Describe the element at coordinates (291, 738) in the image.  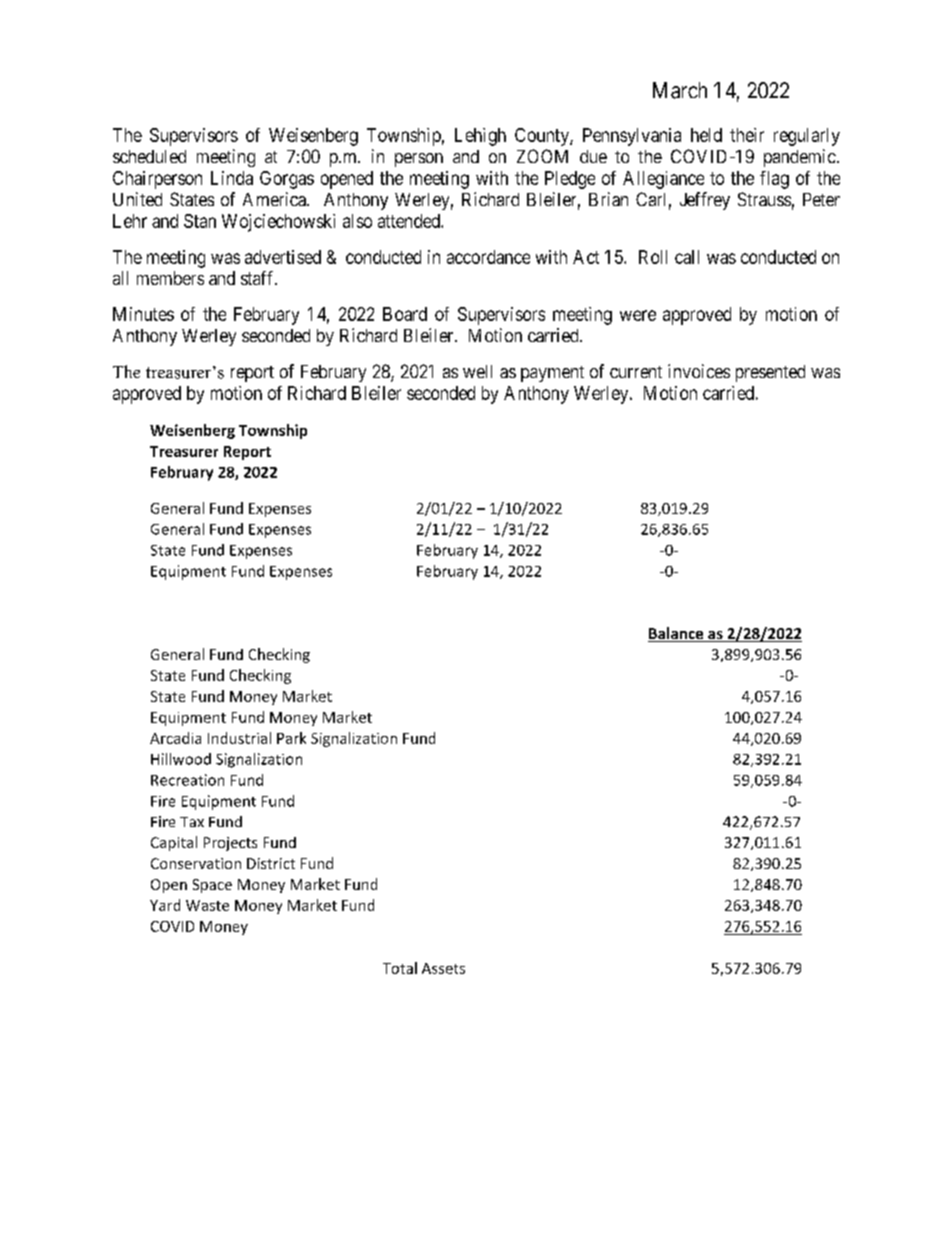
I see `Park` at that location.
